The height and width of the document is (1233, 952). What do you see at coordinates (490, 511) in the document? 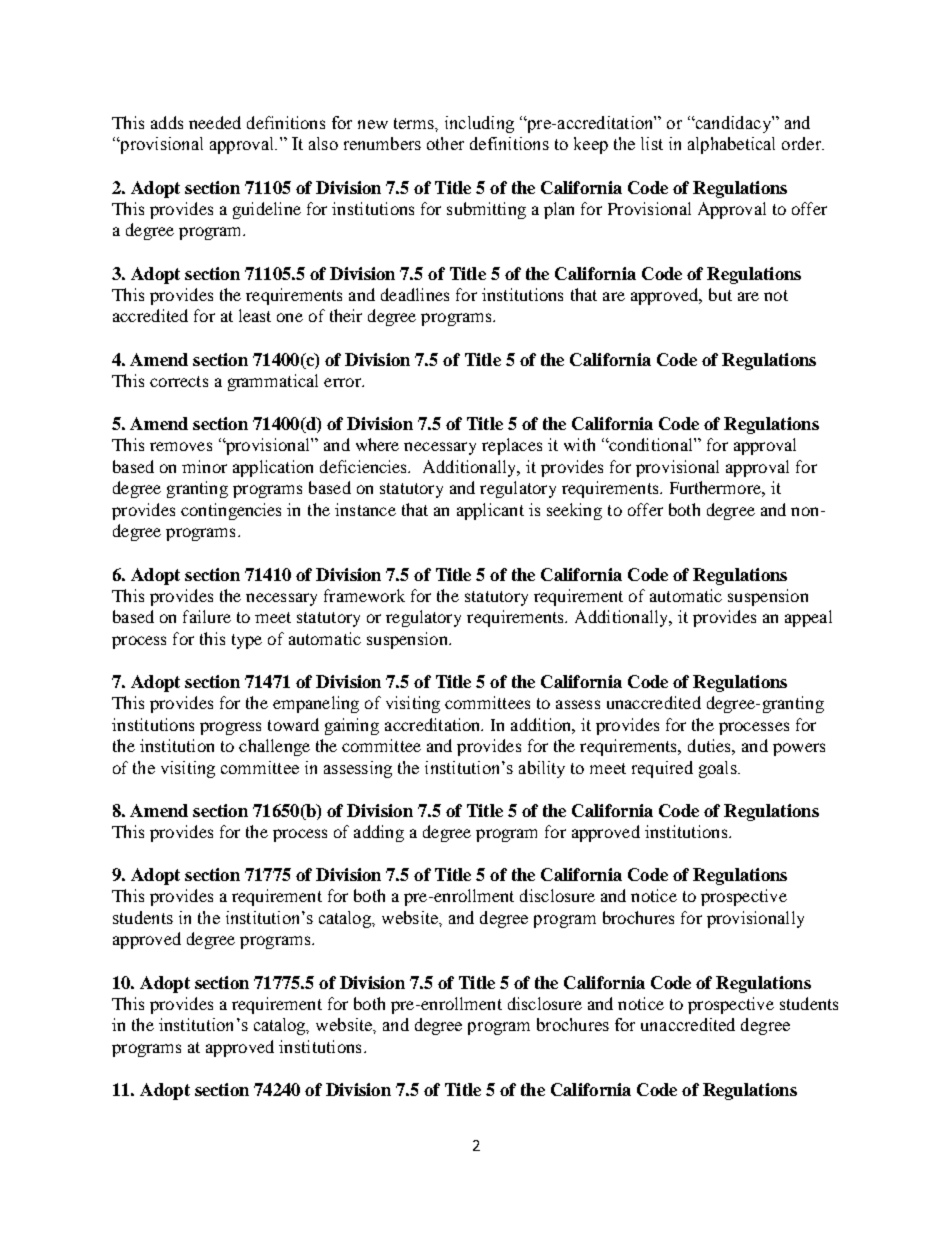
I see `applicant` at bounding box center [490, 511].
